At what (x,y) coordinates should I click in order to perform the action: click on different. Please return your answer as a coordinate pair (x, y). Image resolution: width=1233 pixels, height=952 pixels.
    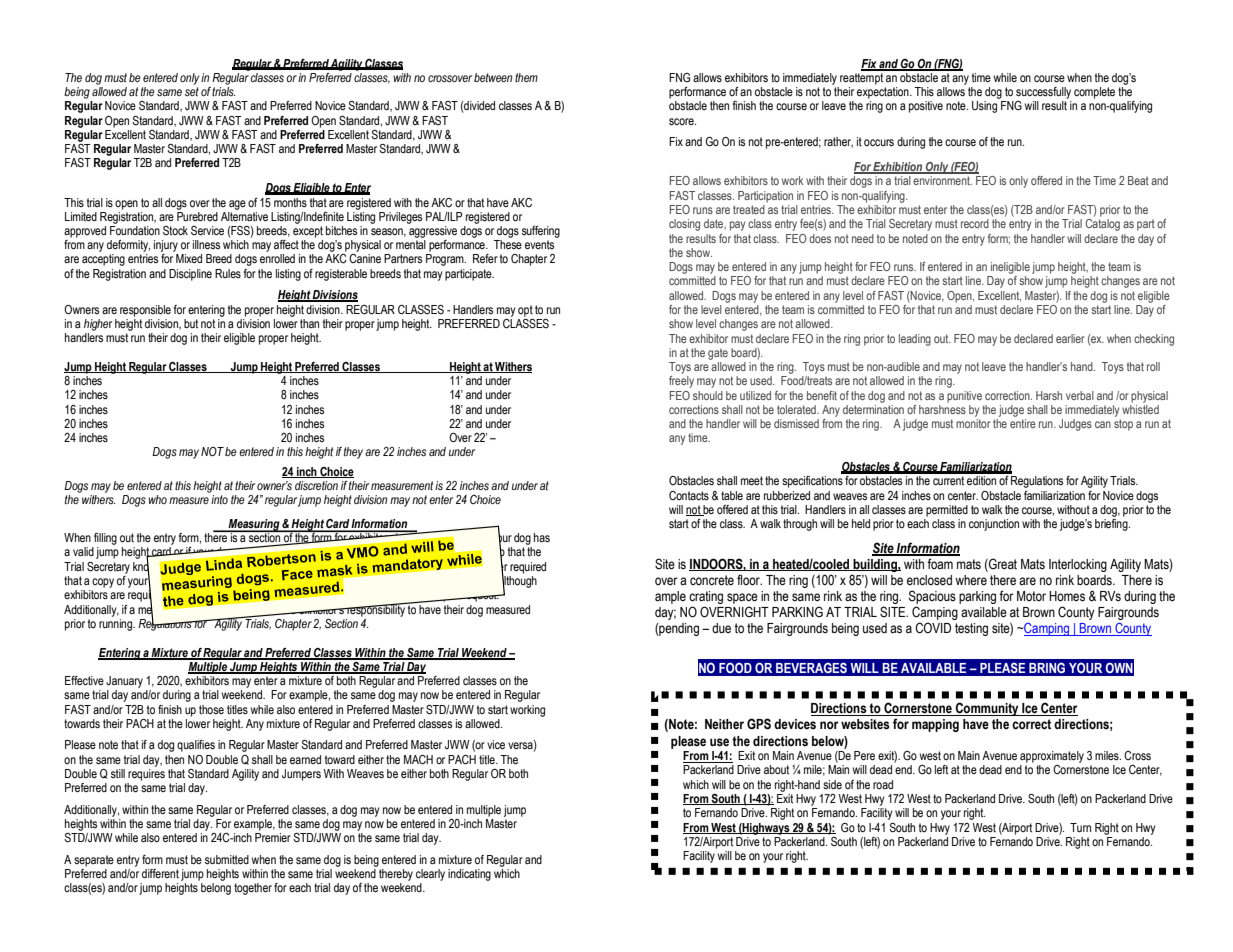
    Looking at the image, I should click on (160, 873).
